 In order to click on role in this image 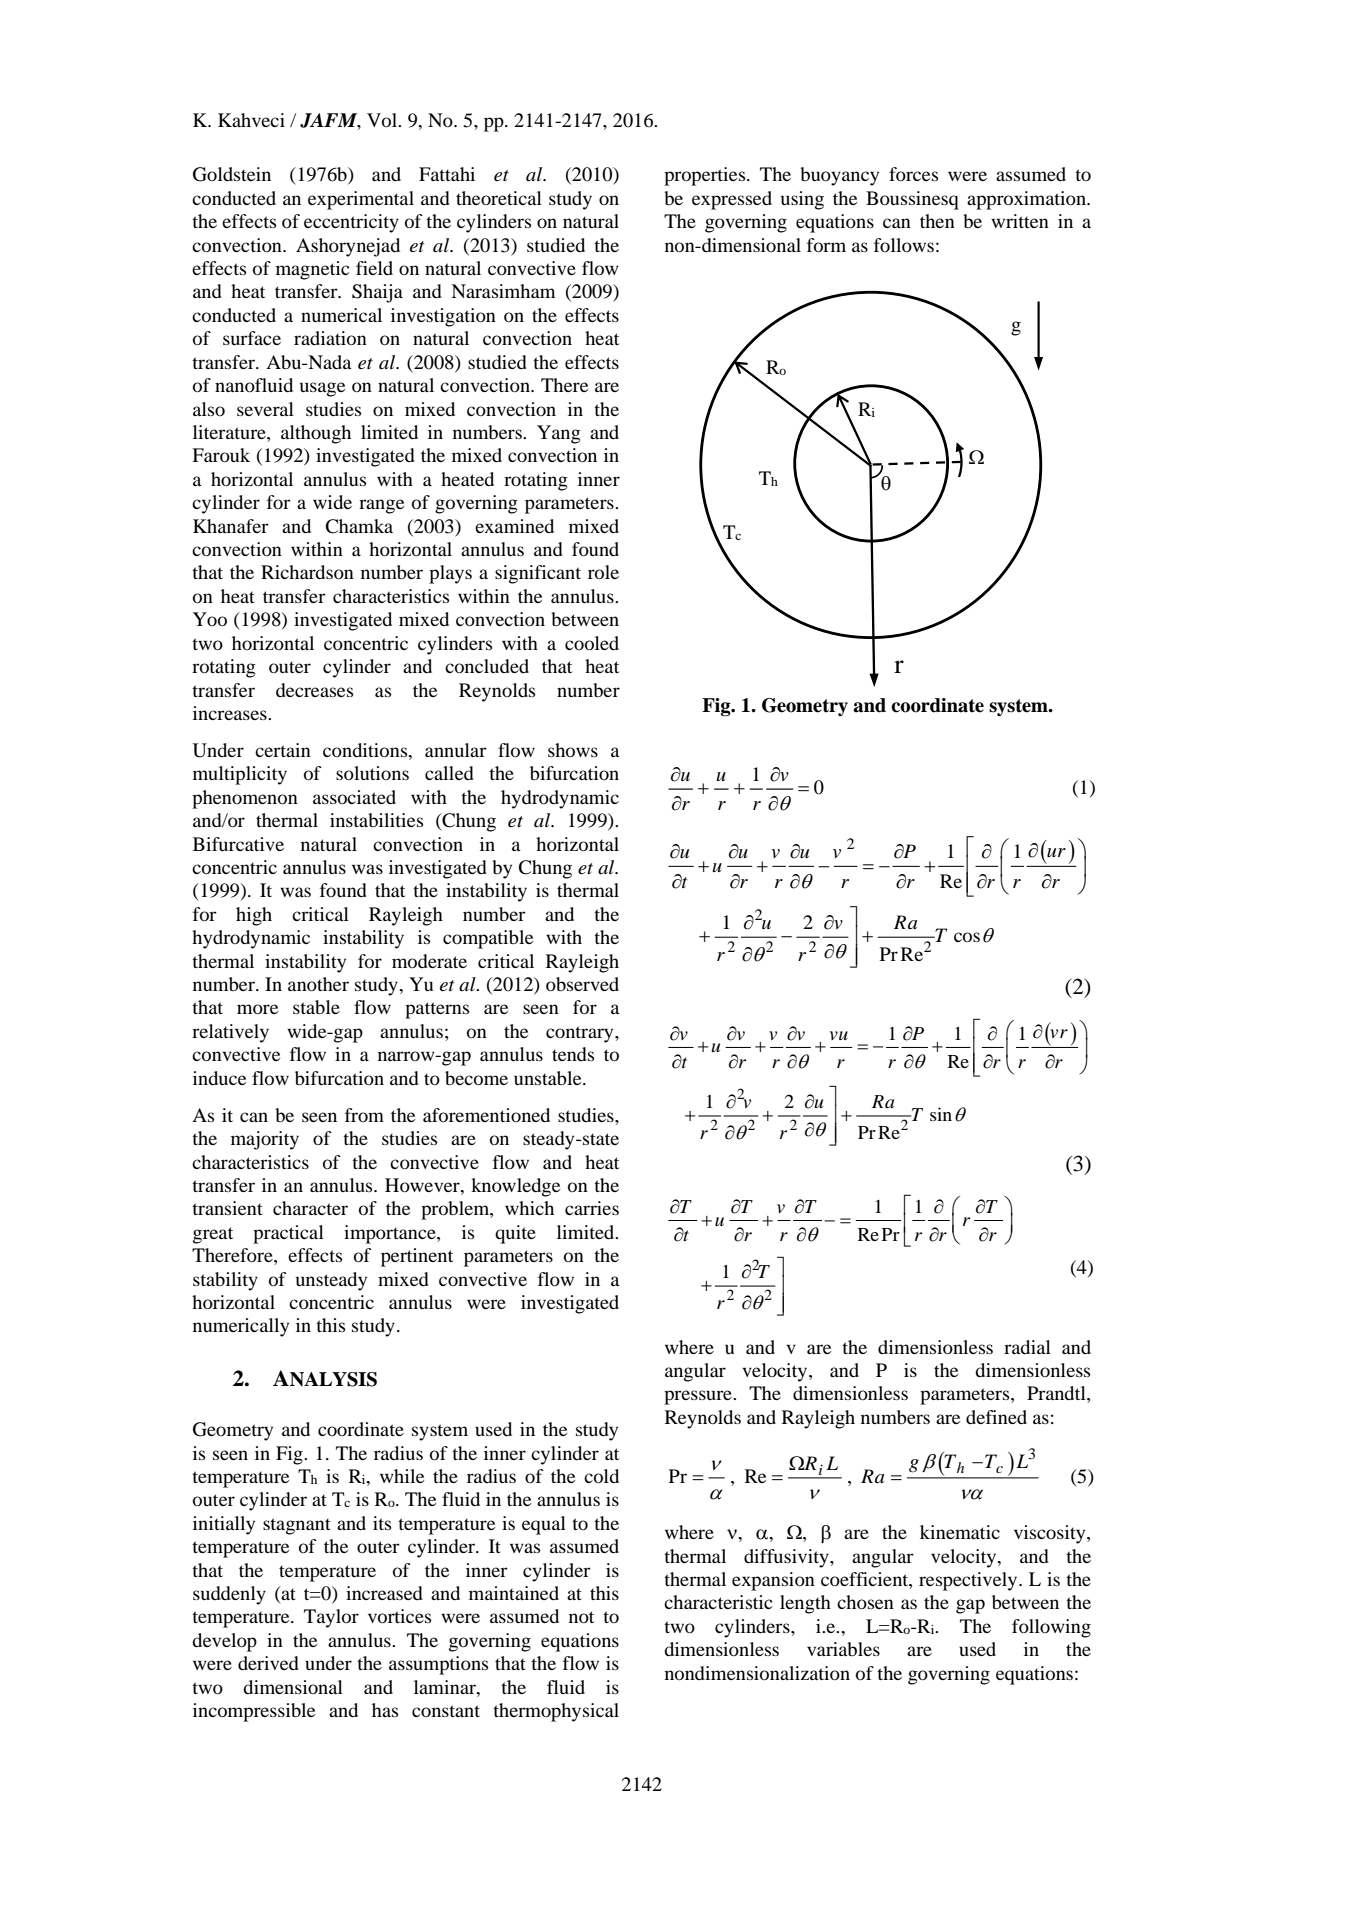, I will do `click(603, 572)`.
